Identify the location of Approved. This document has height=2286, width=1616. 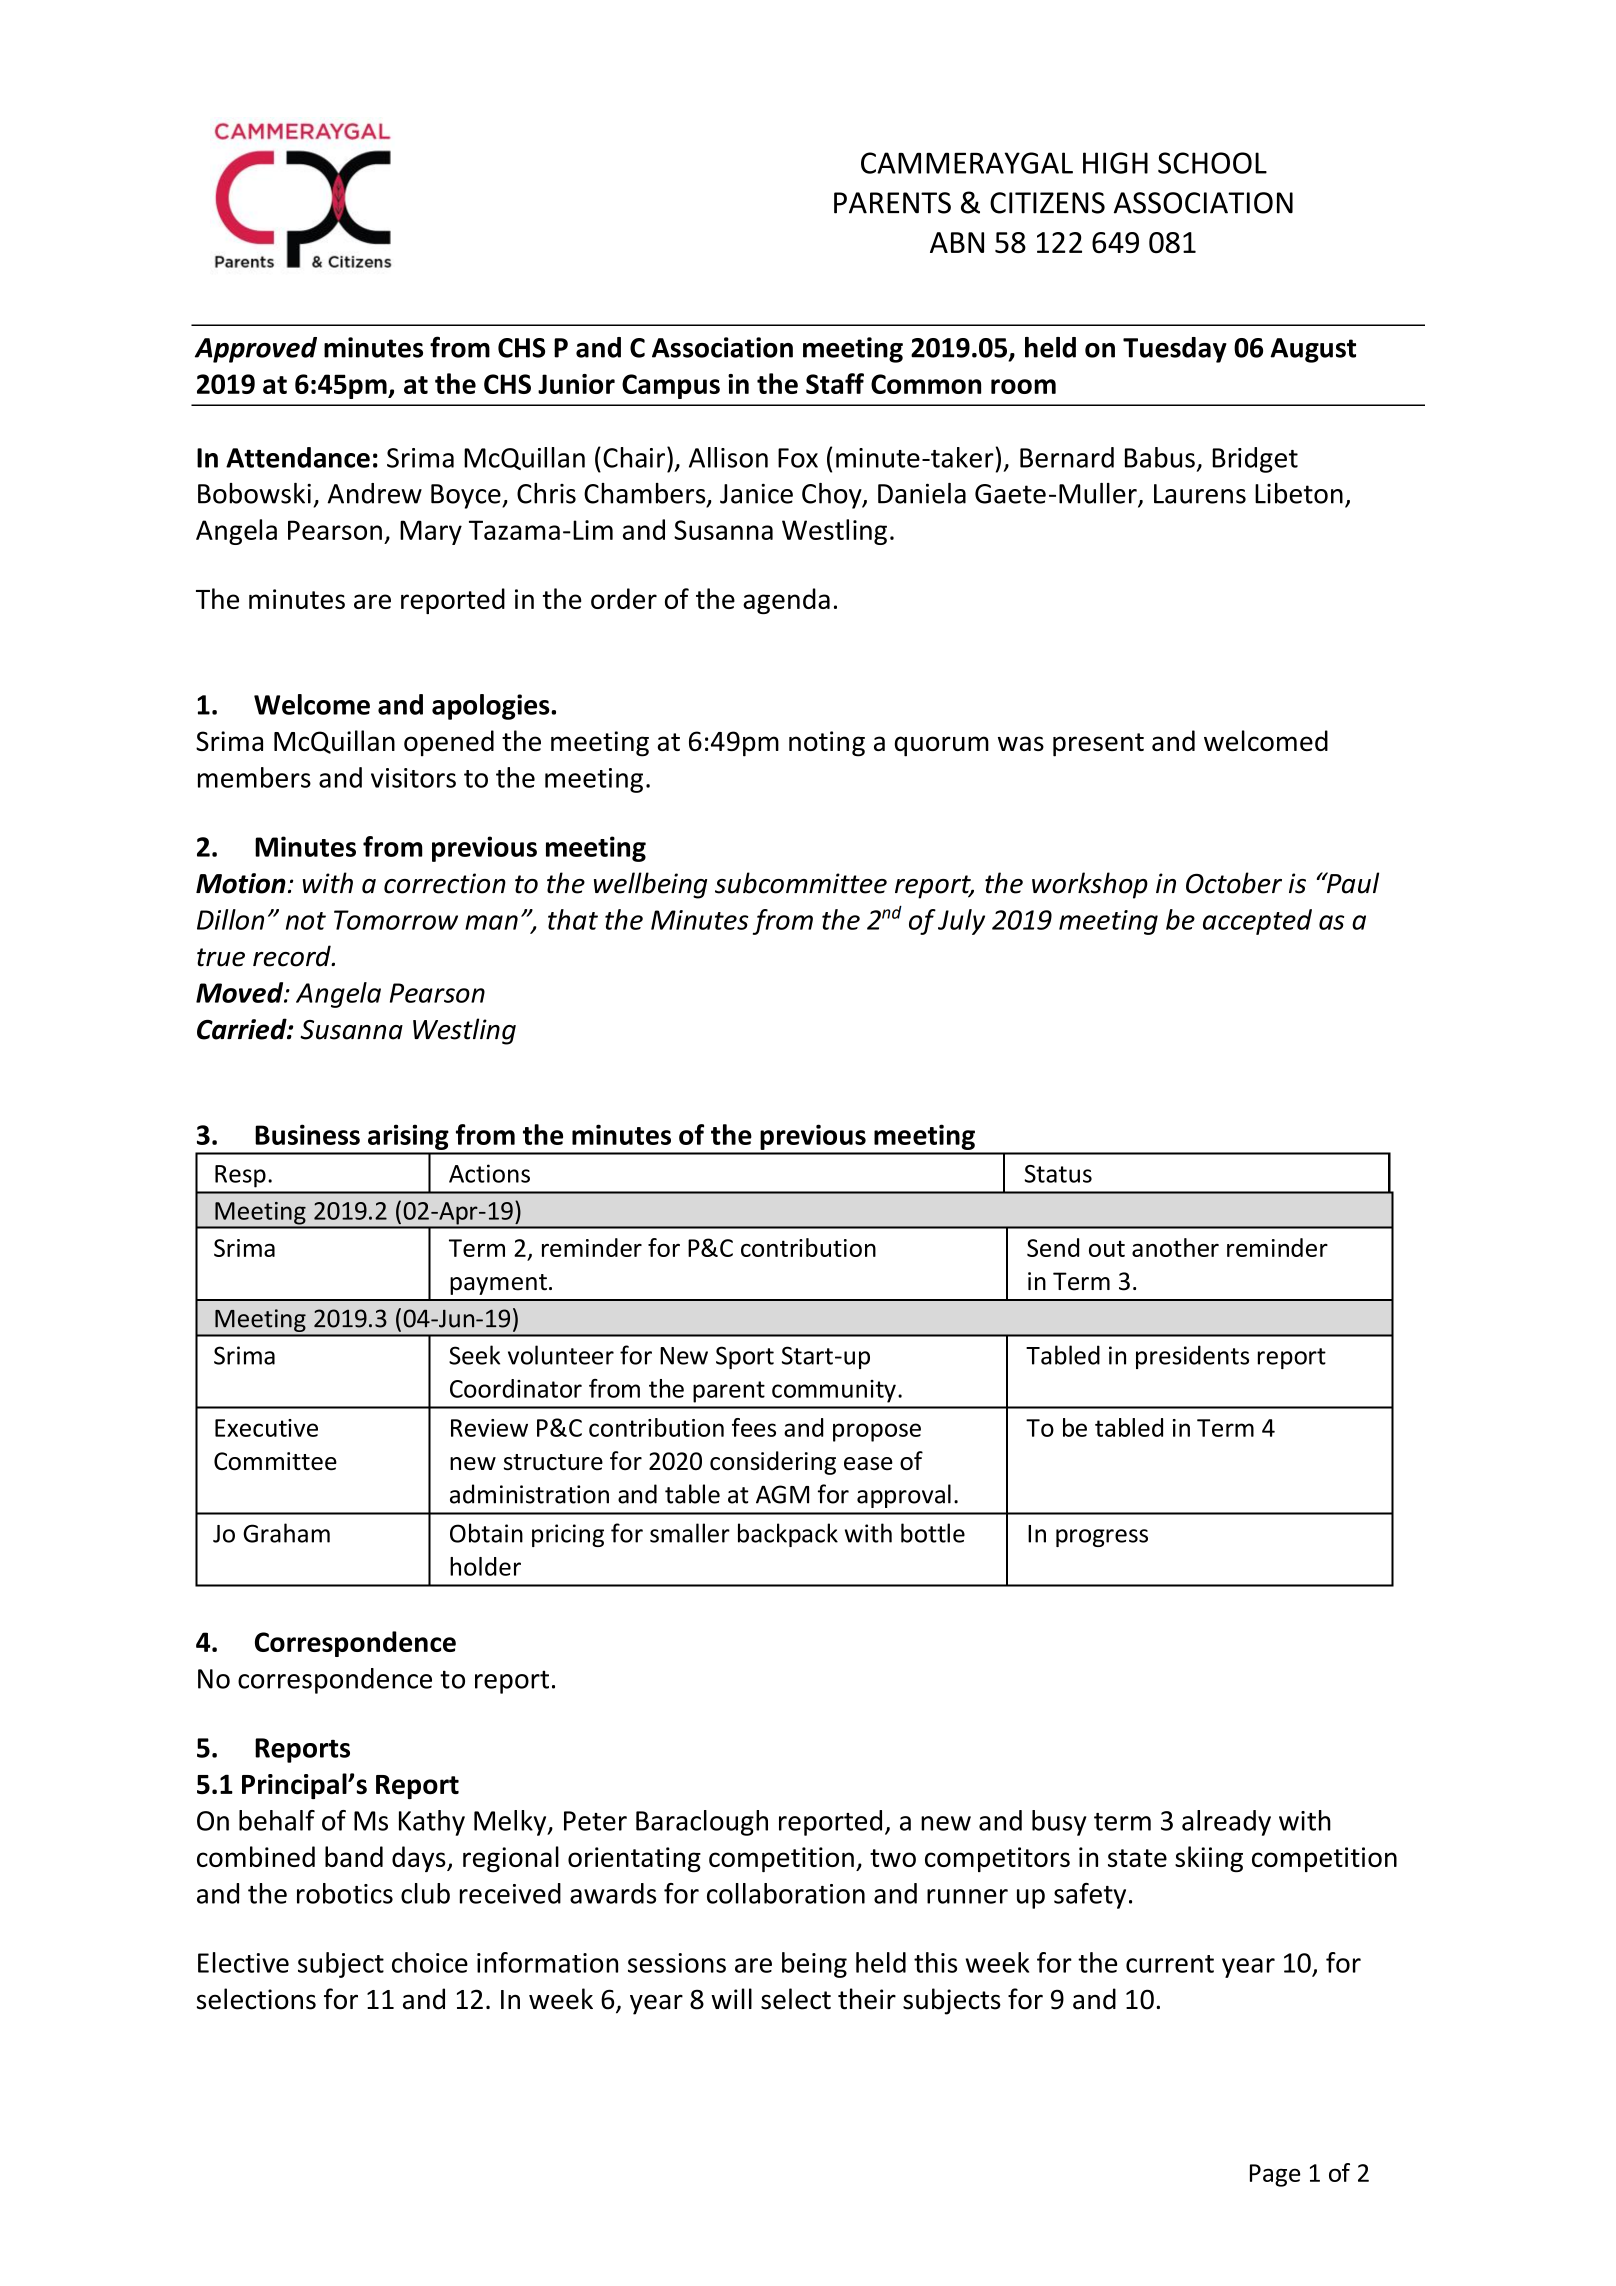
(256, 350).
